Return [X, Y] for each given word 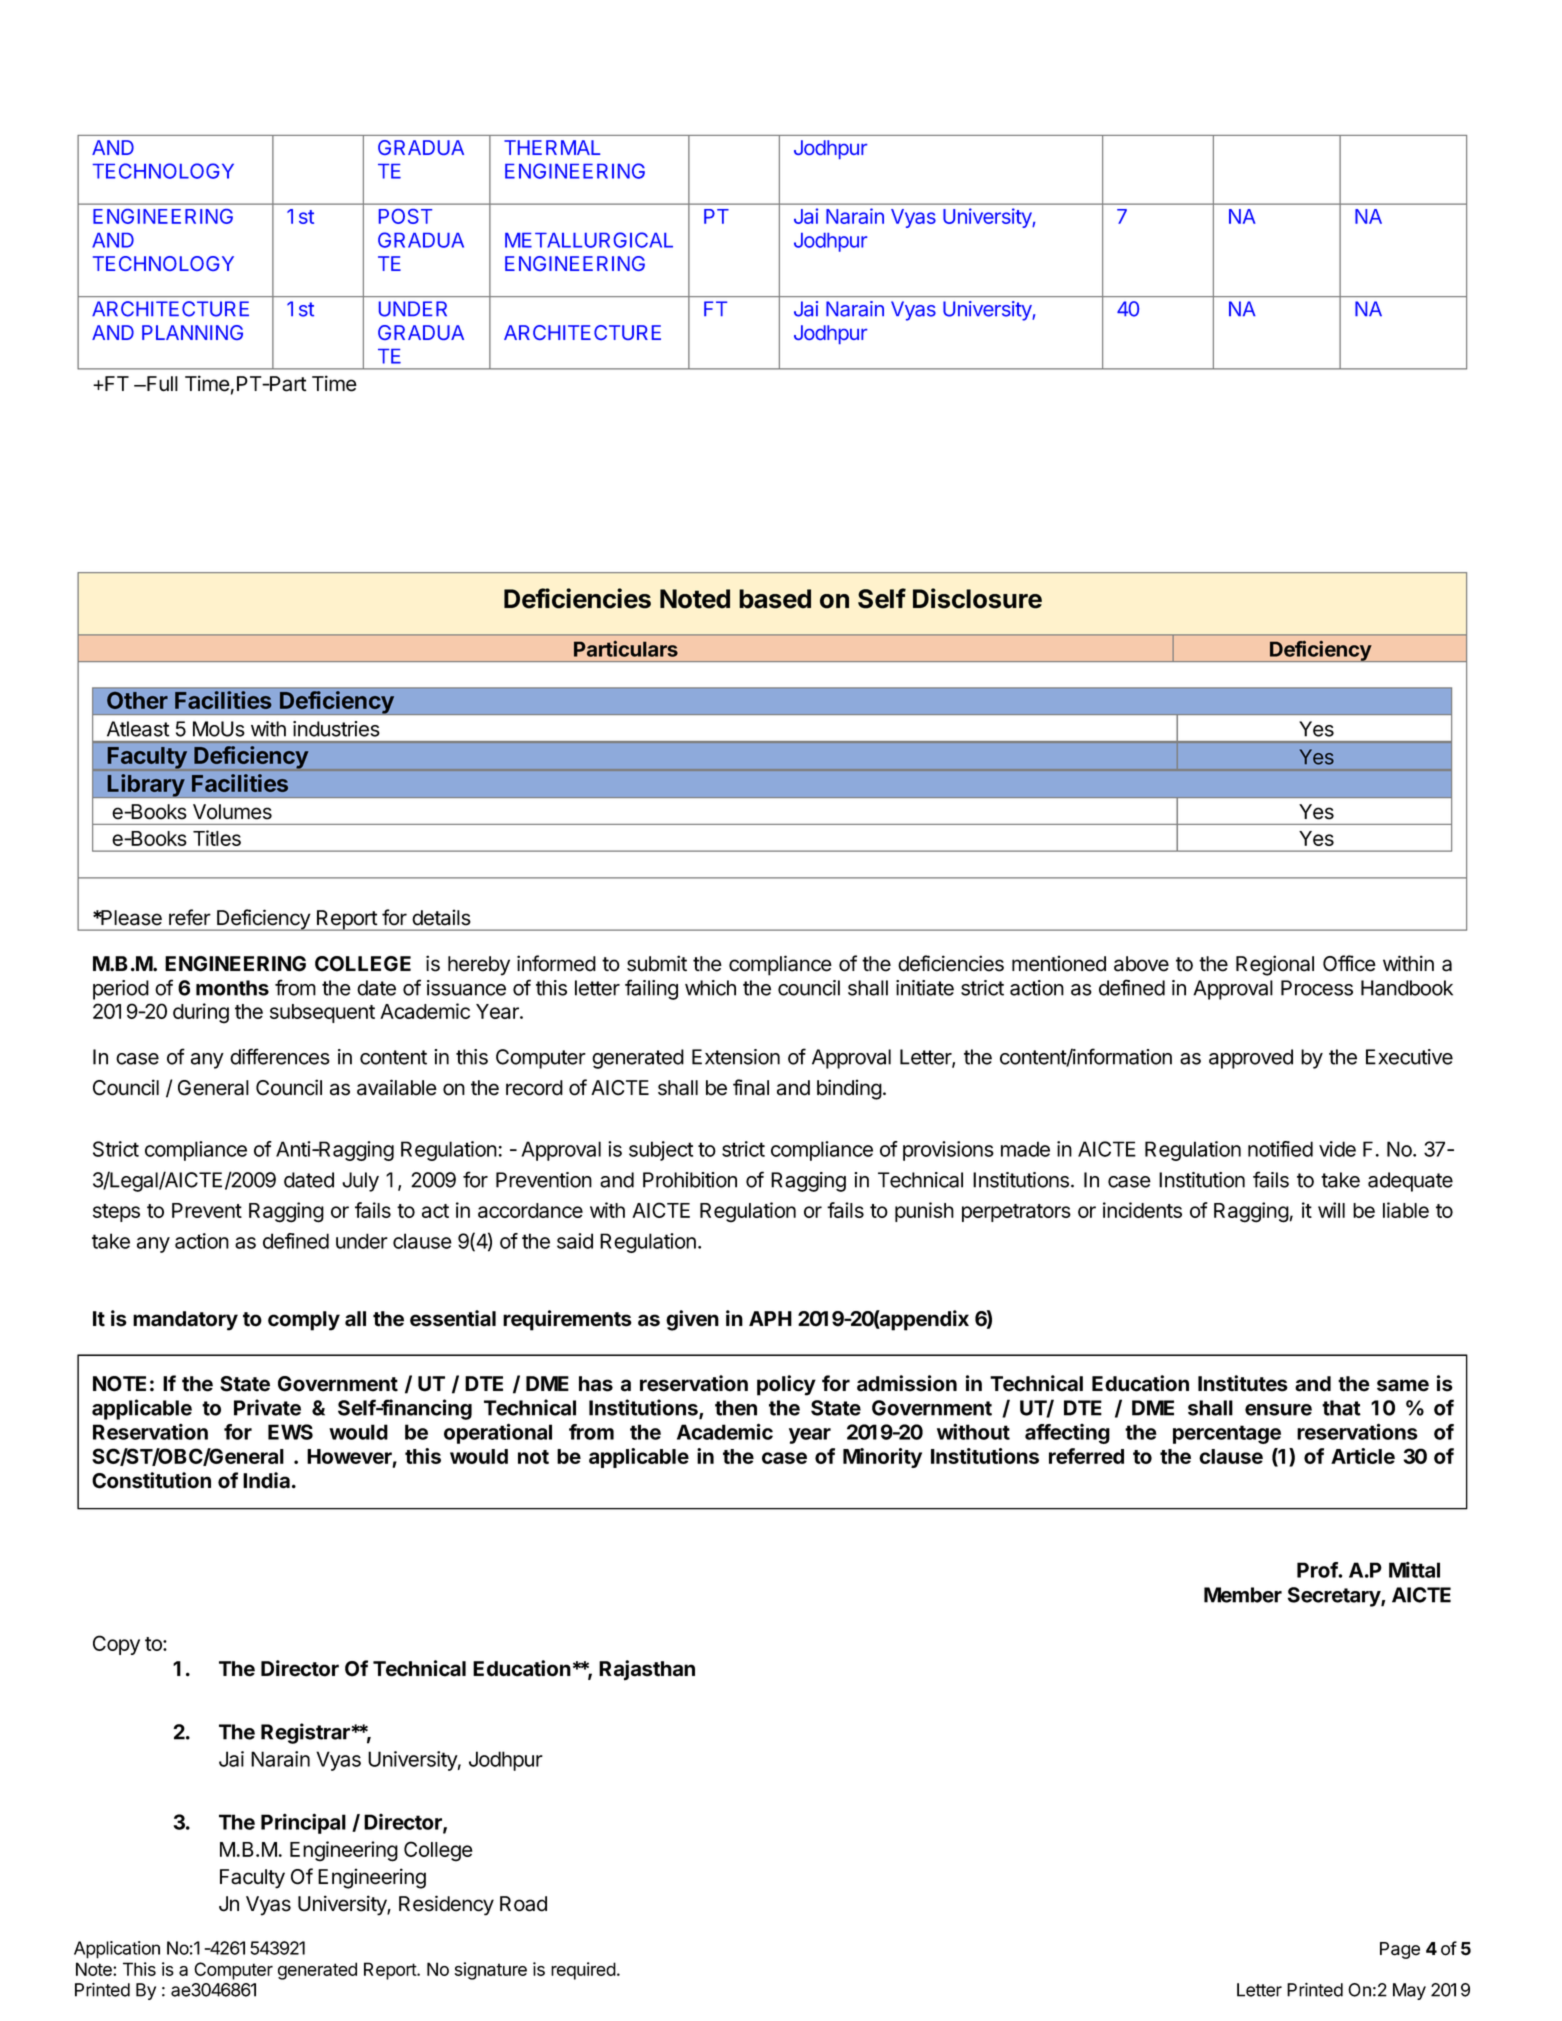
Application [117, 1950]
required [583, 1971]
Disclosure [977, 598]
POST [405, 216]
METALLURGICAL [589, 240]
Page [1400, 1950]
